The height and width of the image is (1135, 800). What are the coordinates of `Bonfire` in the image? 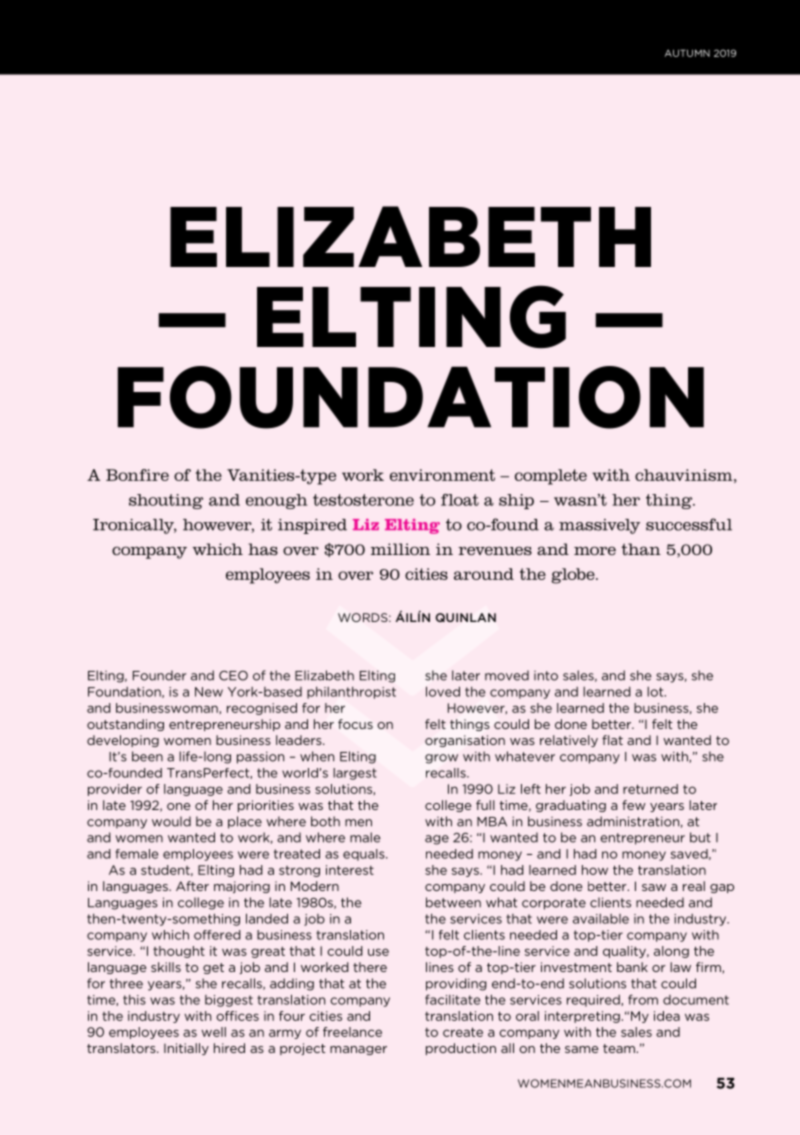 It's located at (137, 475).
